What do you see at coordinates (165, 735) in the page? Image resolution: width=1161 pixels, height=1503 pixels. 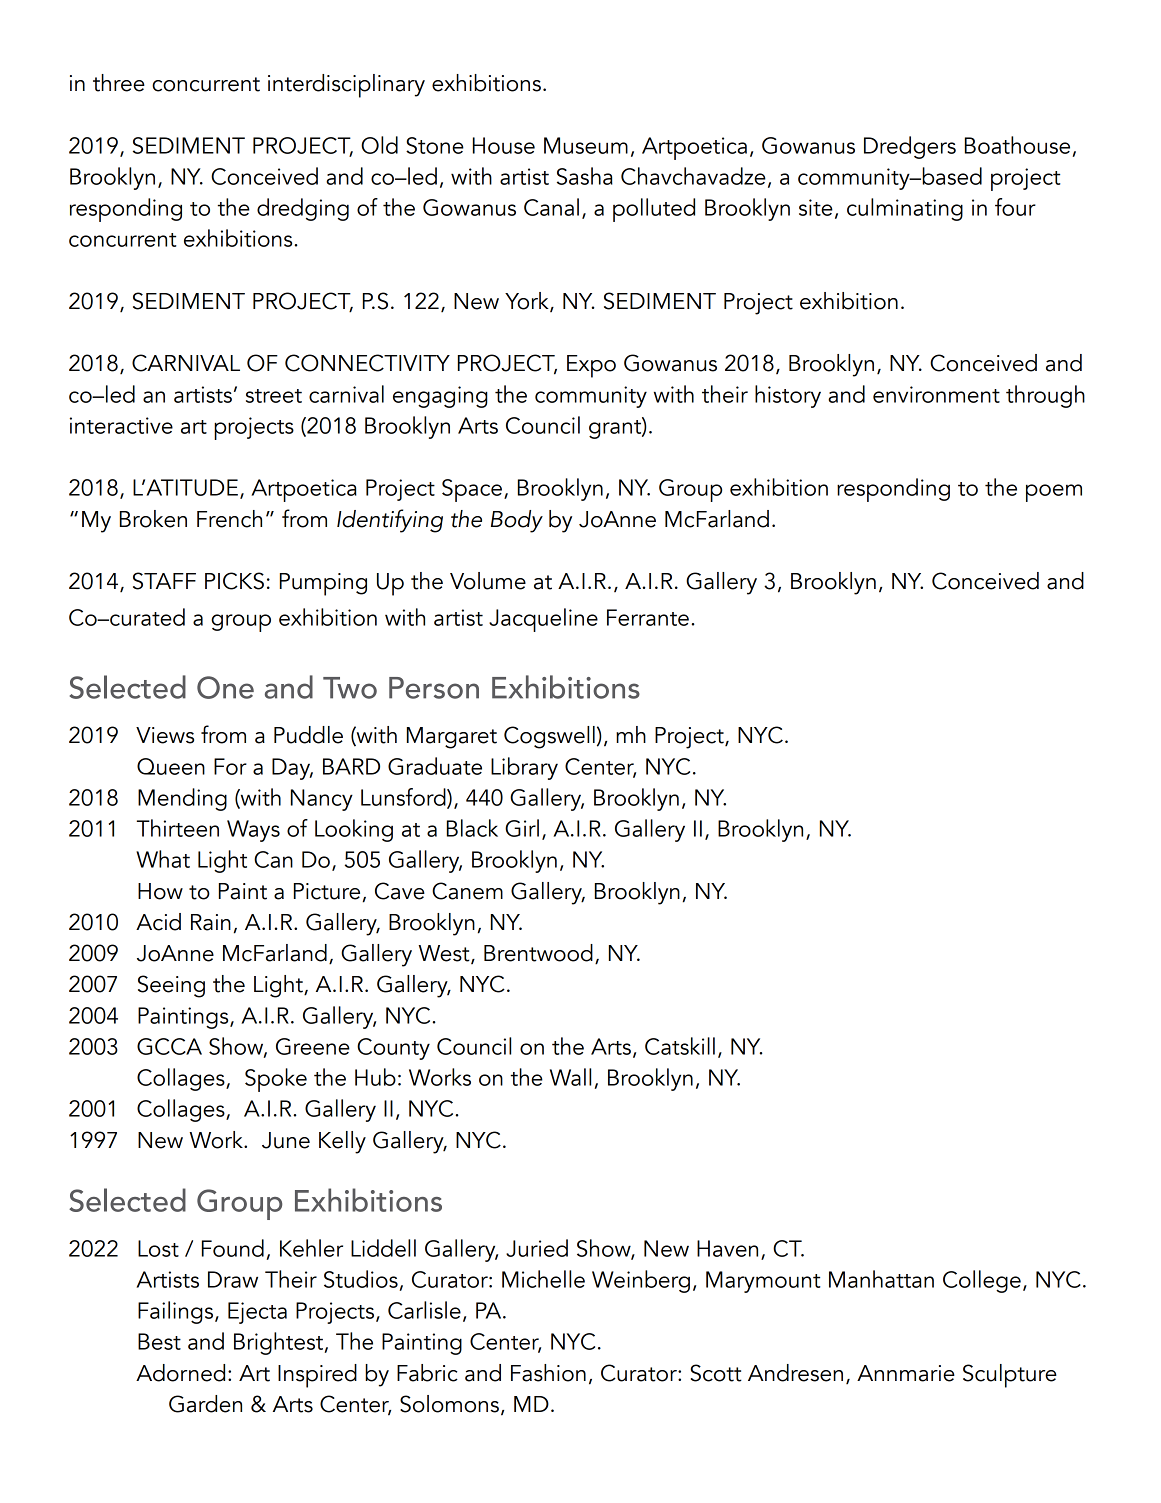 I see `Views` at bounding box center [165, 735].
